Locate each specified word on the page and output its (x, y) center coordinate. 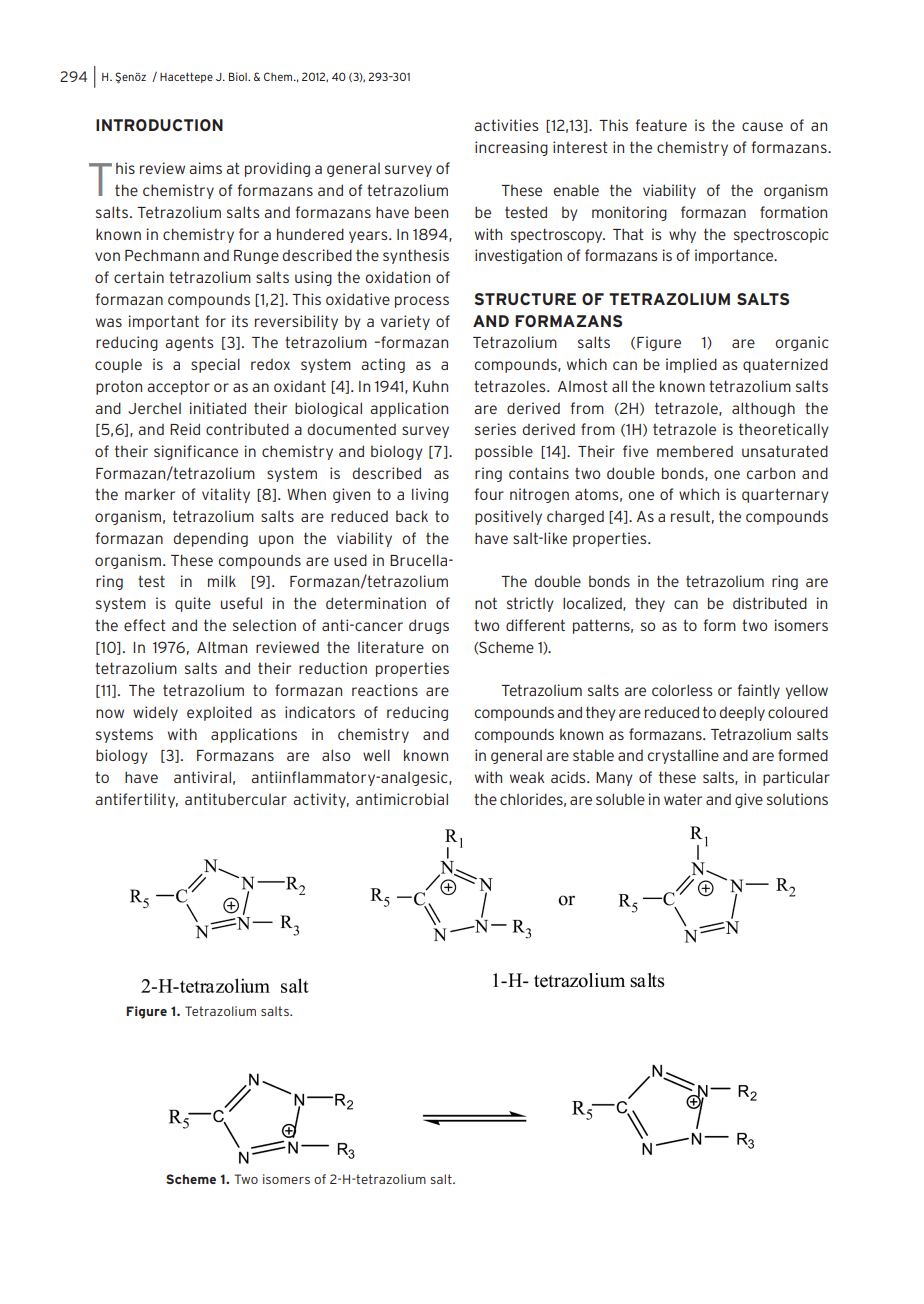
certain (139, 277)
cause (762, 126)
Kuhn (430, 386)
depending (211, 539)
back (412, 516)
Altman (222, 647)
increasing (511, 148)
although (763, 409)
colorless (682, 690)
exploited (219, 713)
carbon (771, 473)
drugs (429, 626)
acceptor (178, 387)
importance (735, 256)
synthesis (416, 256)
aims (205, 168)
